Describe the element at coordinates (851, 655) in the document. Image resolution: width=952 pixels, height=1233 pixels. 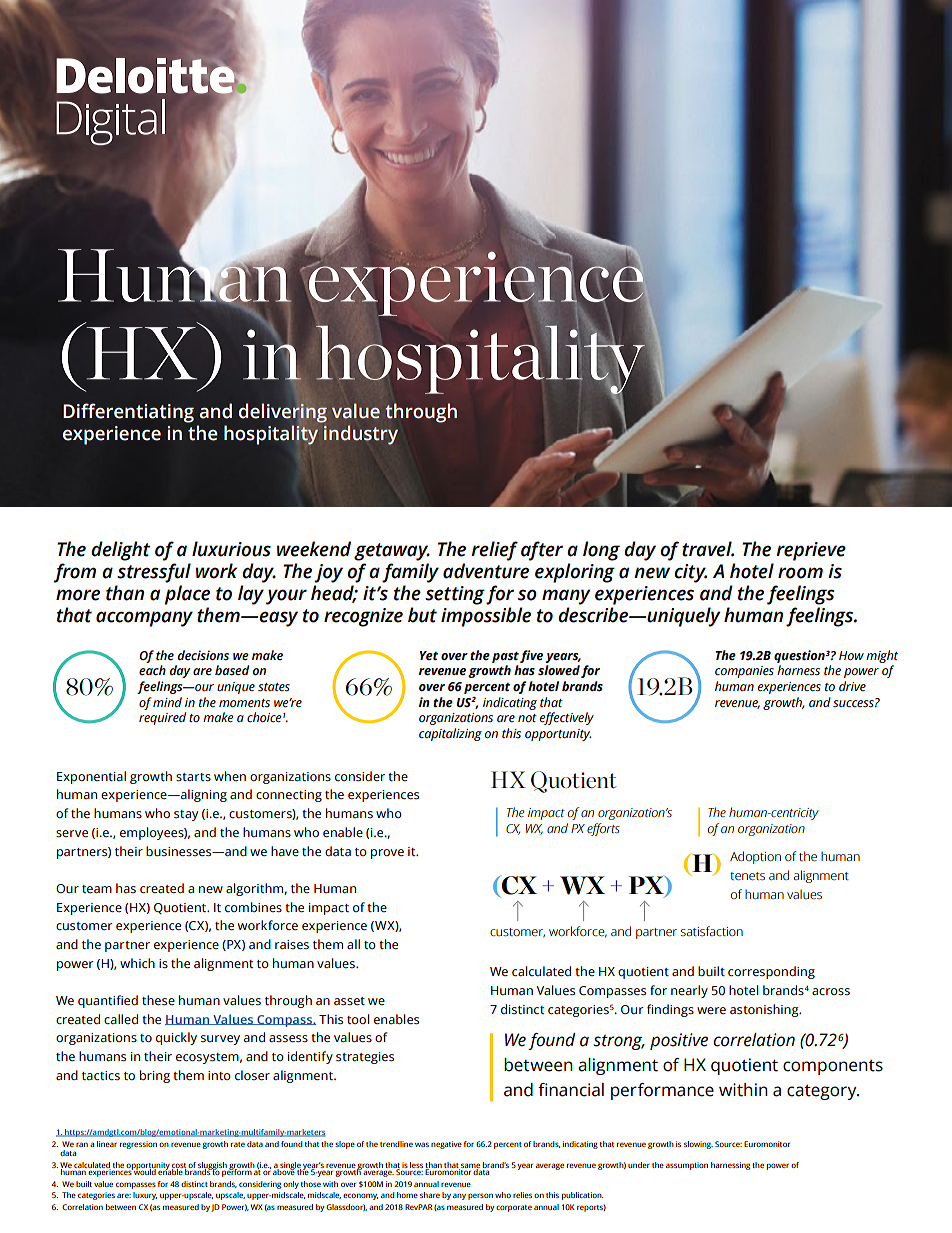
I see `How` at that location.
